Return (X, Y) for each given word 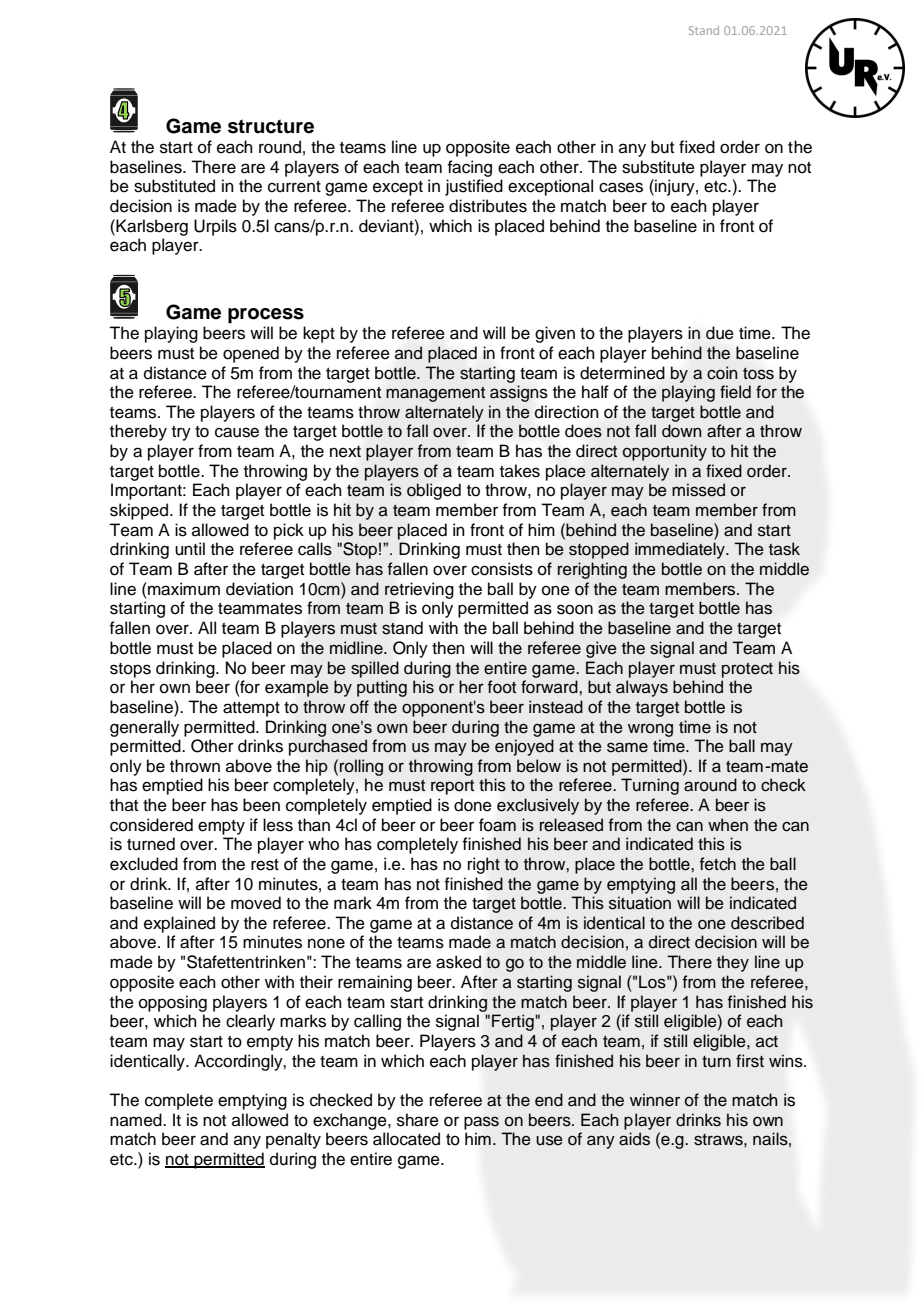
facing (469, 168)
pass (481, 1123)
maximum (183, 589)
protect (747, 670)
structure (271, 126)
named (137, 1120)
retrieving (419, 590)
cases (621, 187)
